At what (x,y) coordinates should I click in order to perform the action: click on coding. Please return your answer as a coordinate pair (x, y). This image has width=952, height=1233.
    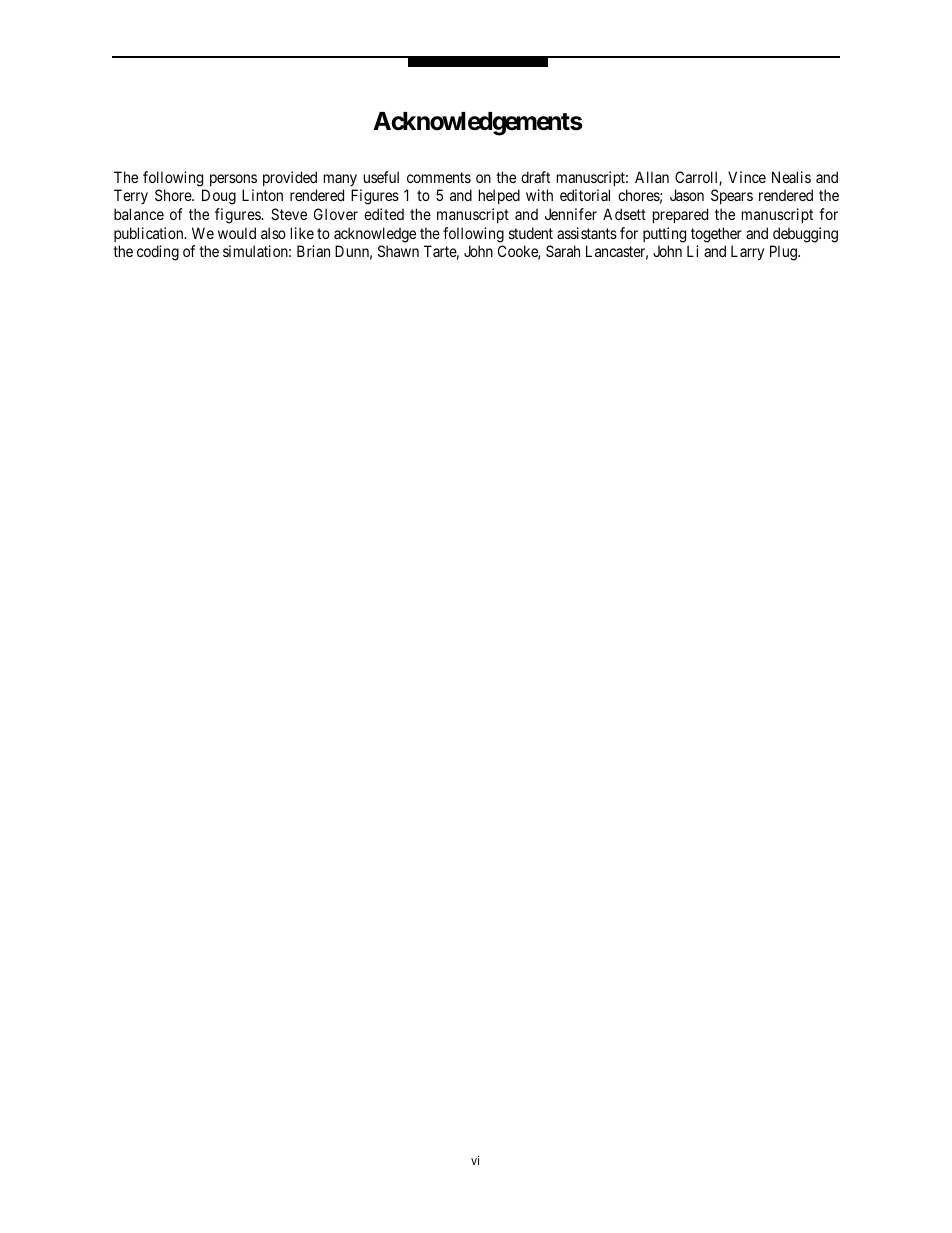
    Looking at the image, I should click on (158, 253).
